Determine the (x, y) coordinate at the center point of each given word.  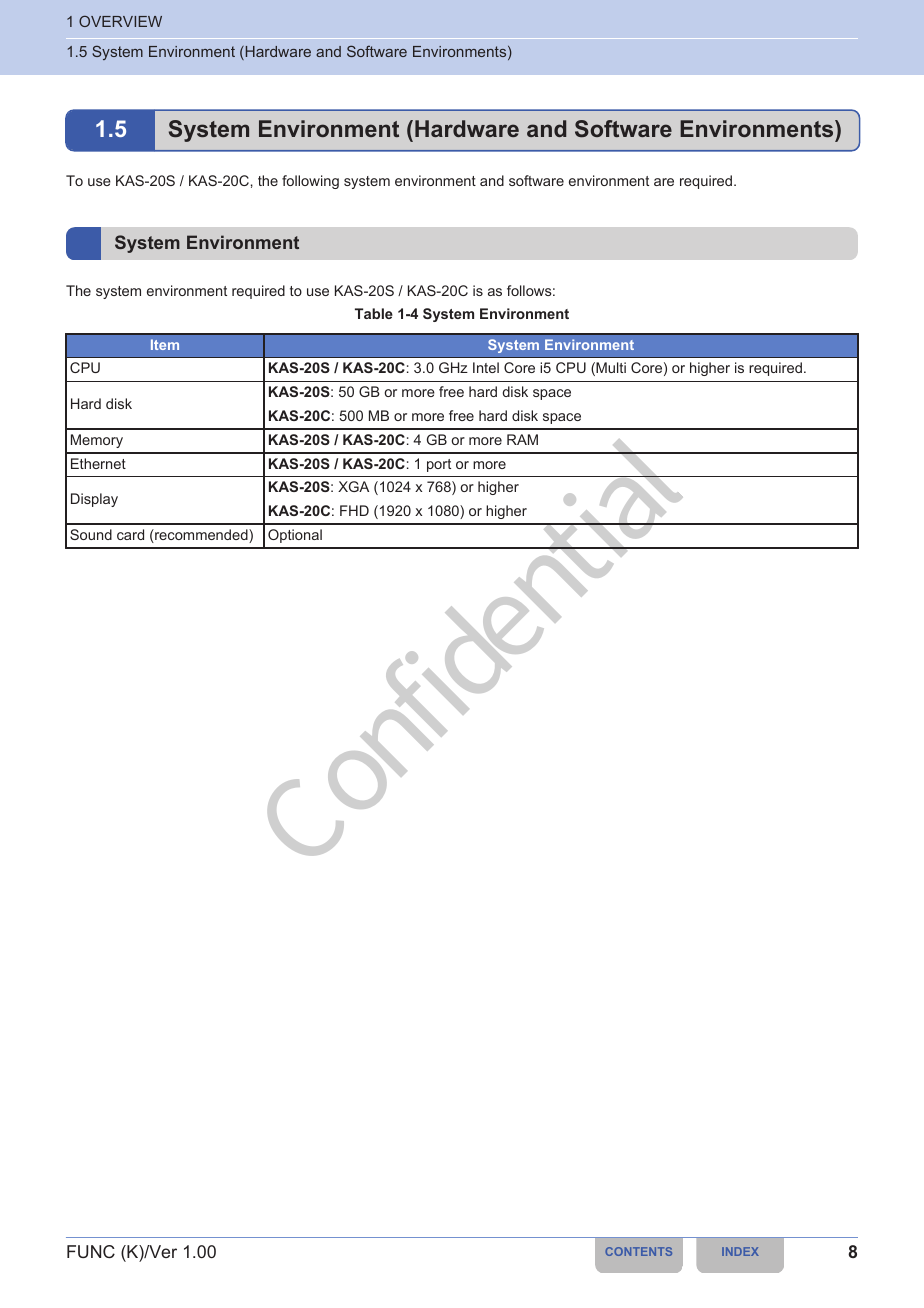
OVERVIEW (120, 21)
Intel (486, 367)
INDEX (740, 1251)
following (310, 182)
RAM (522, 439)
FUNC (91, 1251)
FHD (354, 510)
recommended (201, 536)
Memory (97, 441)
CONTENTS (638, 1251)
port (439, 465)
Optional (295, 536)
